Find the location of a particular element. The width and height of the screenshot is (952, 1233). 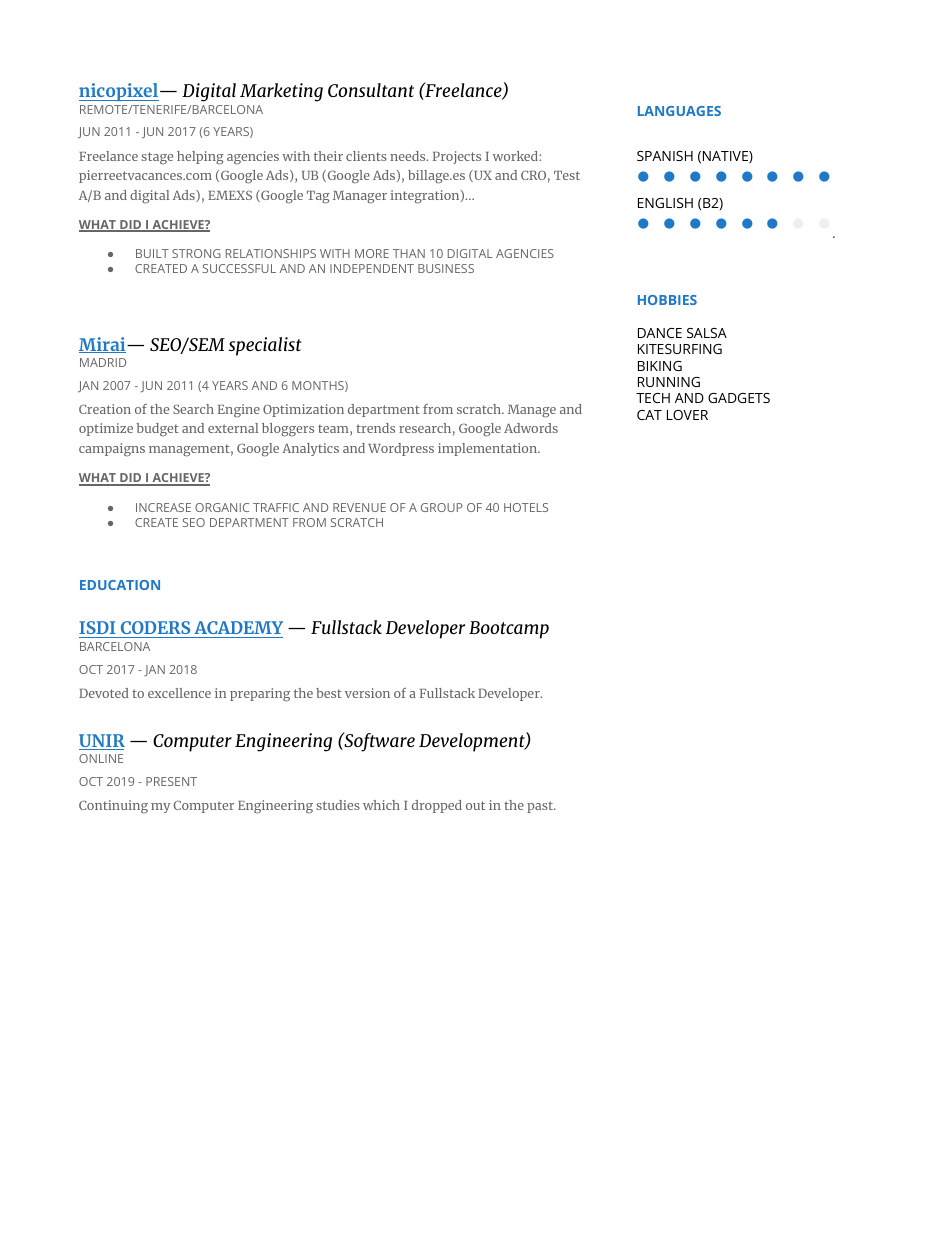

DANCE is located at coordinates (660, 333).
